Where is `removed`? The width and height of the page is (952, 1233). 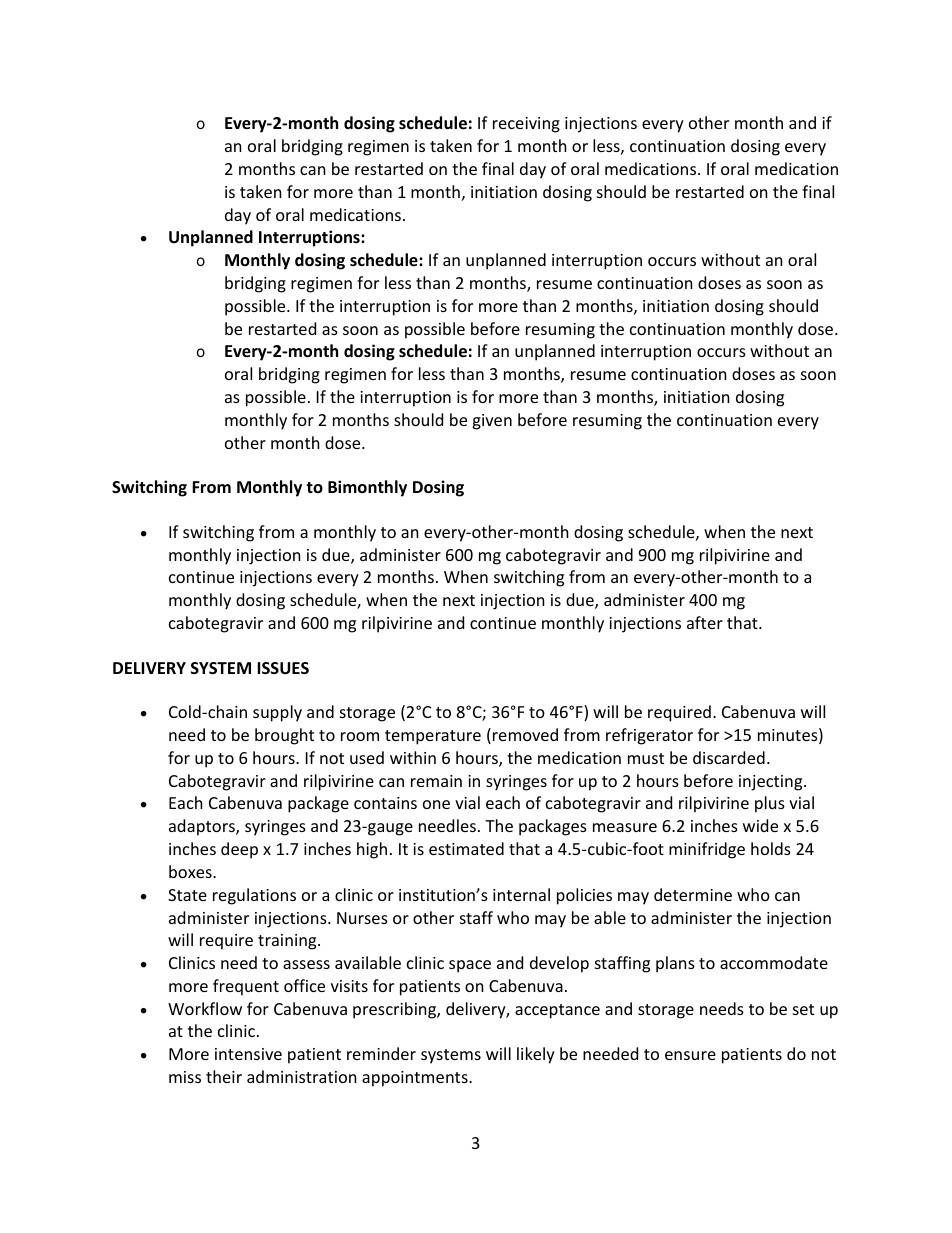
removed is located at coordinates (525, 734).
